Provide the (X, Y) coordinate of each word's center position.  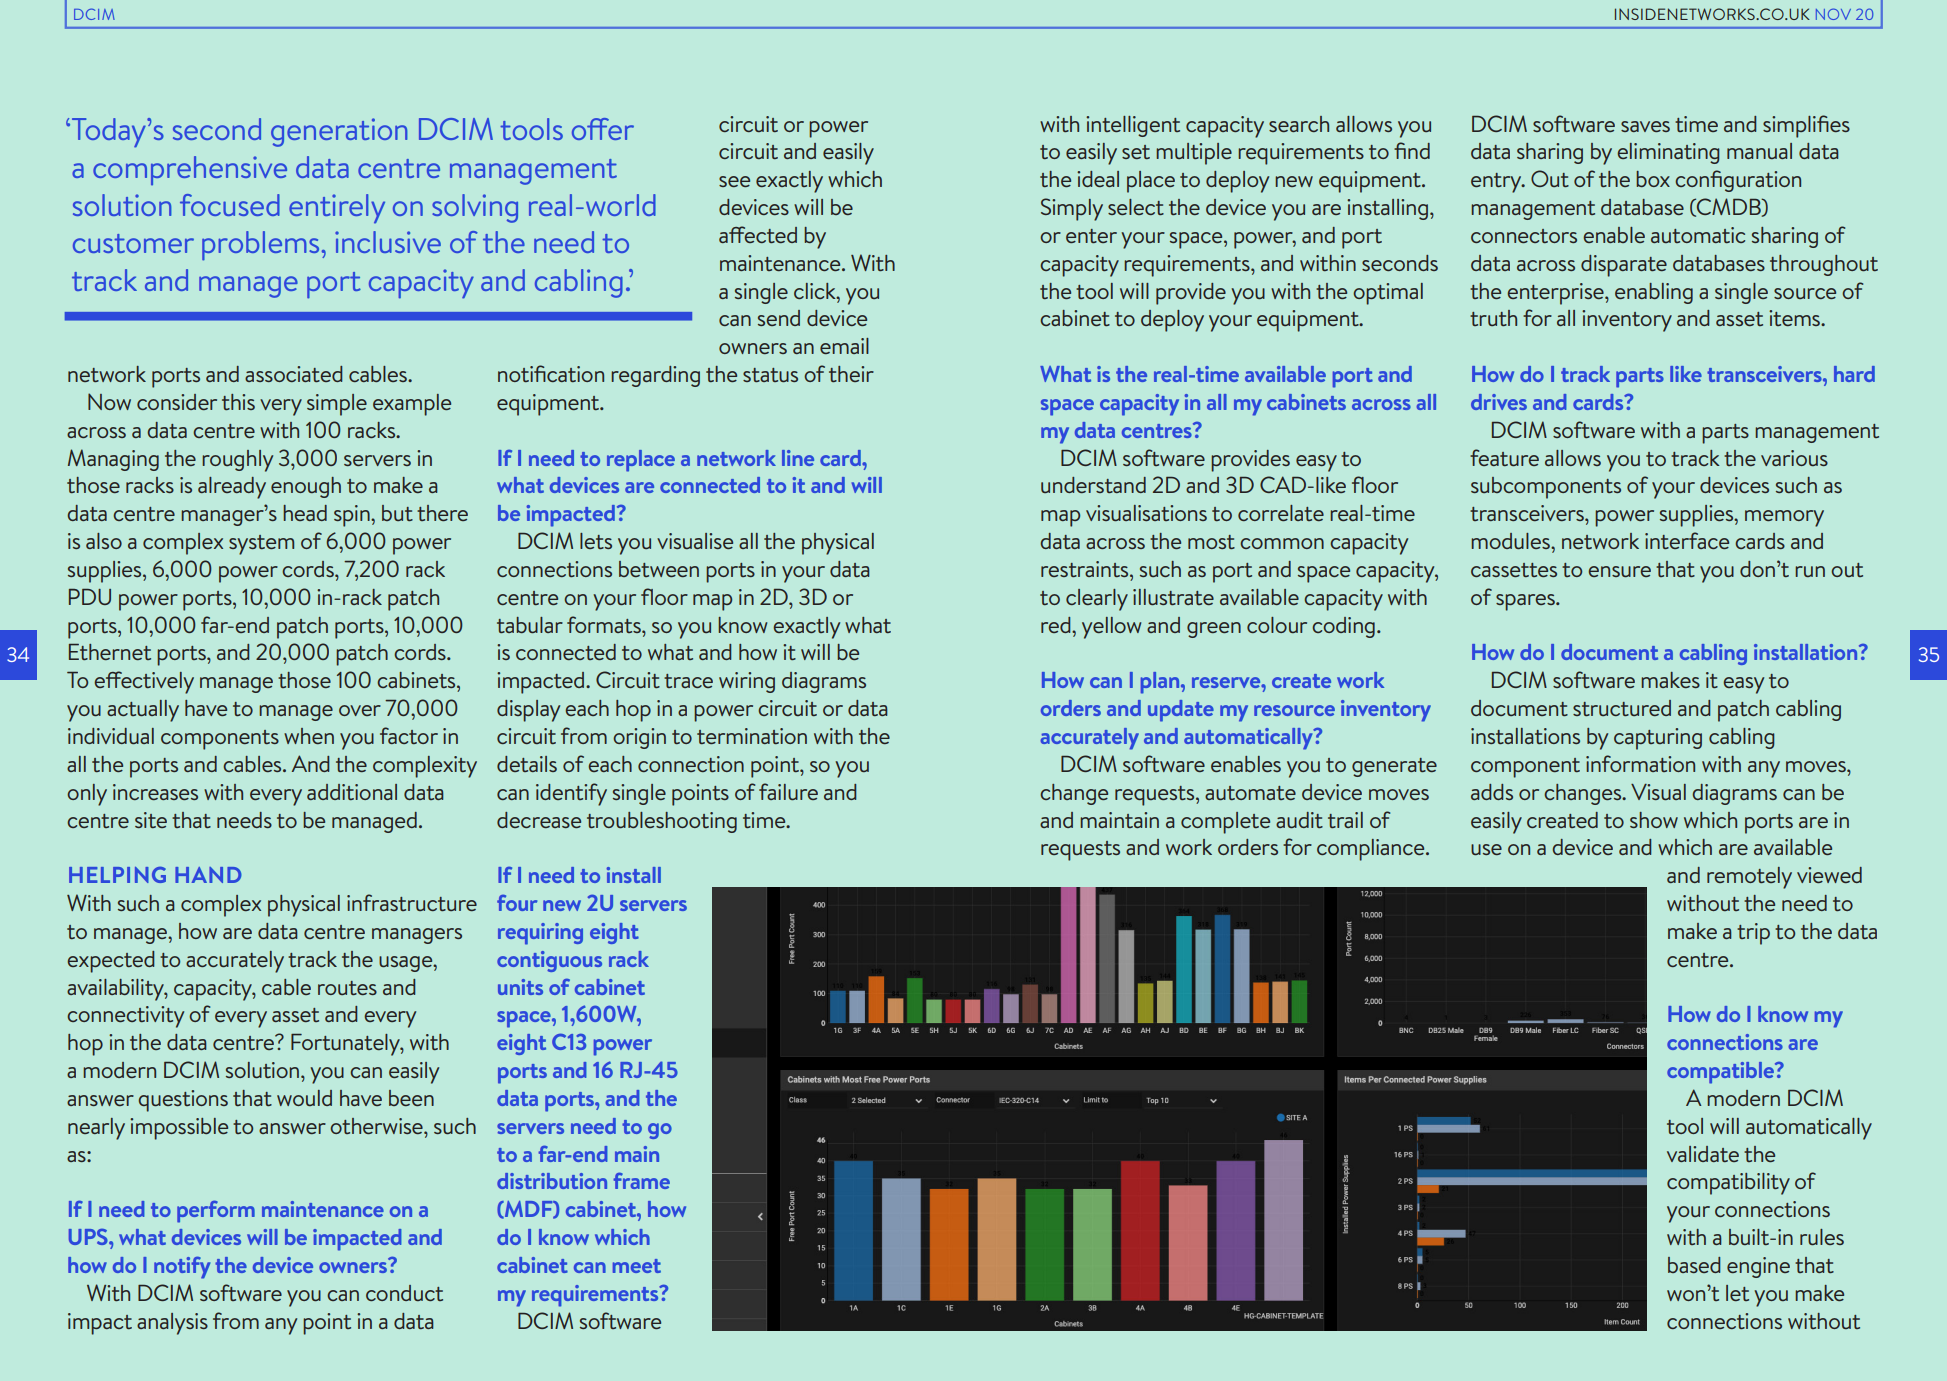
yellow (1111, 628)
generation (339, 132)
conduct (404, 1293)
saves (1645, 126)
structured (1622, 708)
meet (637, 1266)
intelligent (1133, 126)
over (360, 710)
